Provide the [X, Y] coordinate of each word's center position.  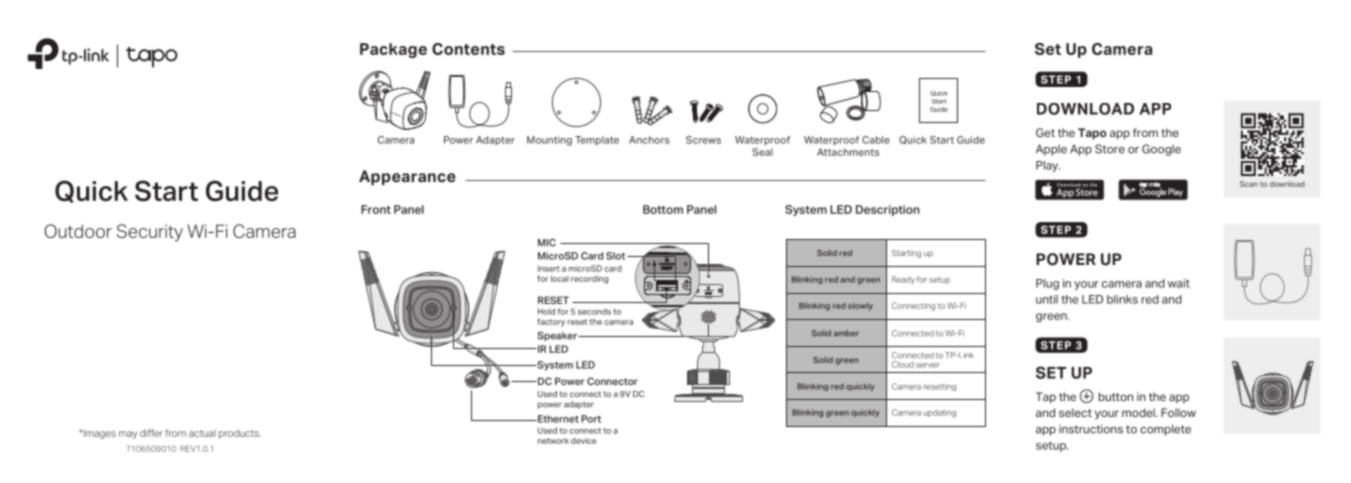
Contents [468, 49]
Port [591, 419]
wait [1179, 283]
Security [150, 233]
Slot [617, 256]
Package [393, 50]
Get [1045, 132]
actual [202, 433]
